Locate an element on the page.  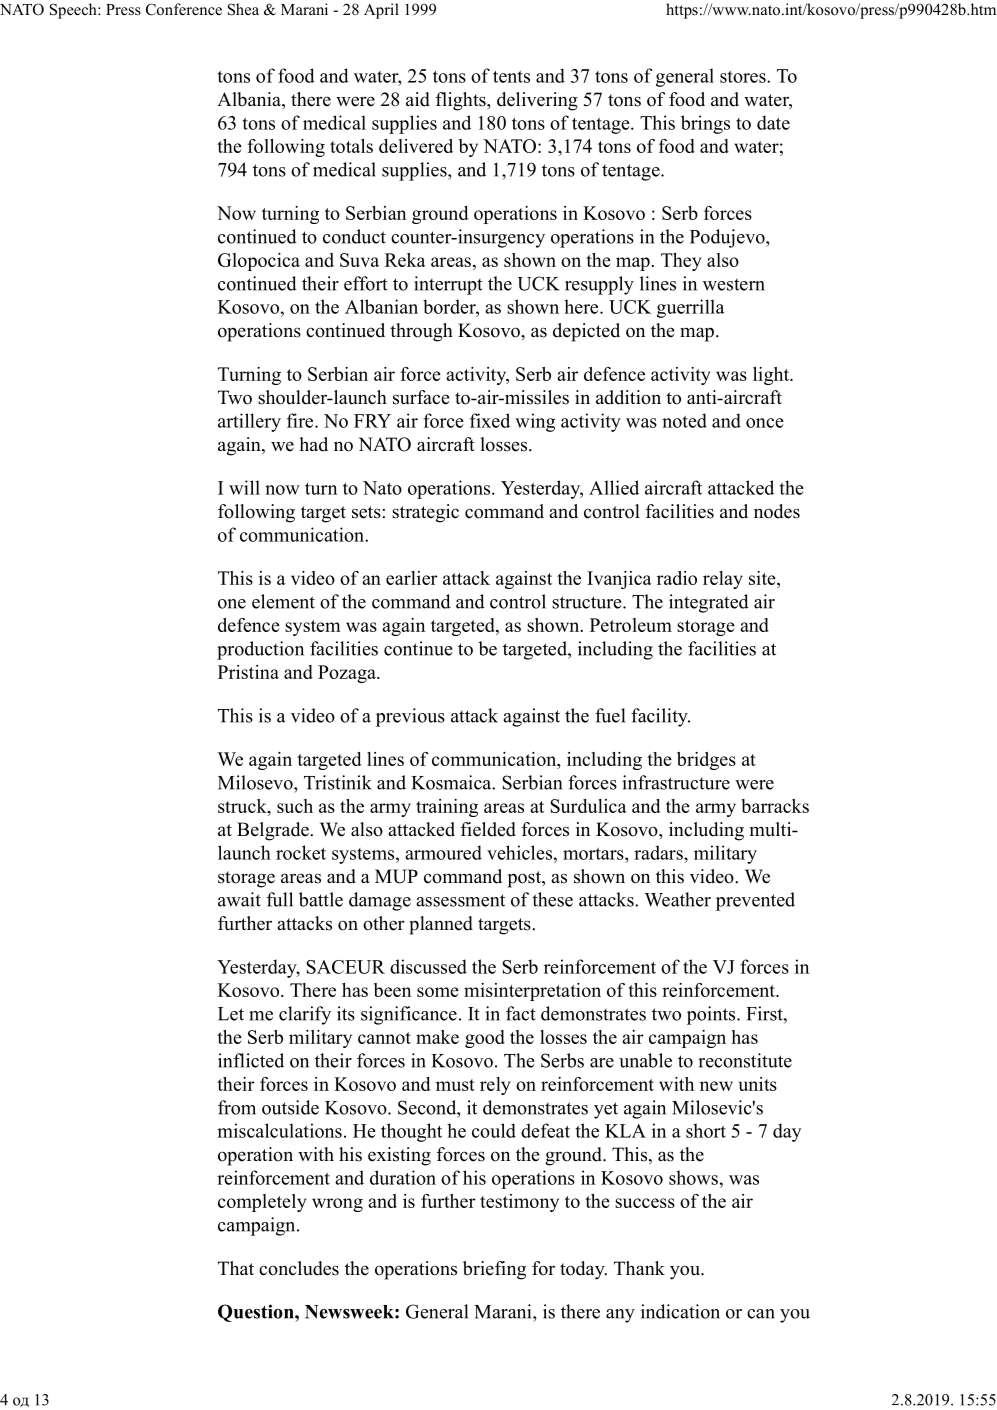
Conference is located at coordinates (184, 9).
